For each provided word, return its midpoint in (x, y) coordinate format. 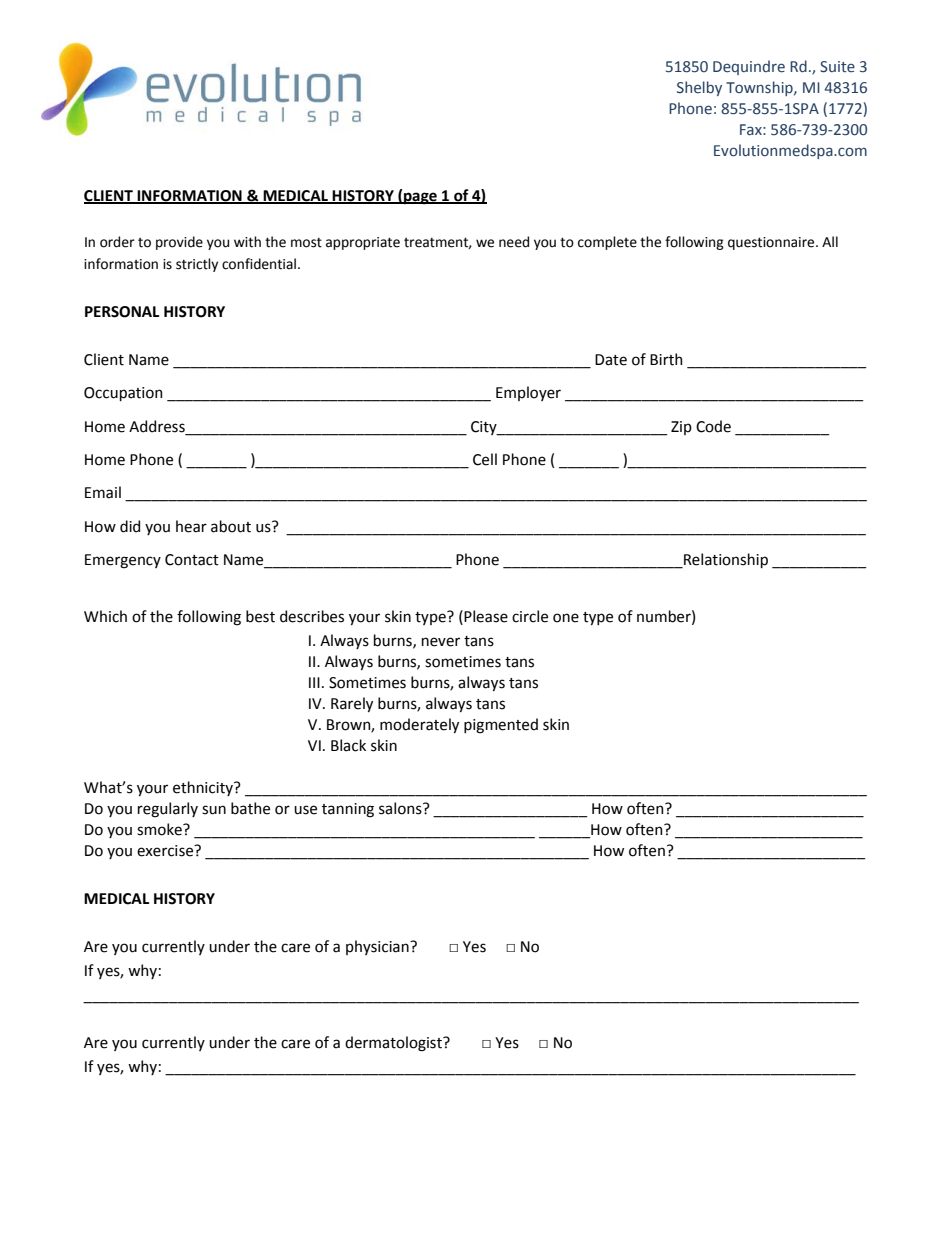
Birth (666, 359)
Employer (528, 393)
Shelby (699, 88)
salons (401, 808)
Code (713, 426)
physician (378, 947)
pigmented (501, 726)
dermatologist (394, 1044)
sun (214, 810)
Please (486, 616)
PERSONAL (122, 312)
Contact (192, 560)
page (420, 198)
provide (179, 243)
